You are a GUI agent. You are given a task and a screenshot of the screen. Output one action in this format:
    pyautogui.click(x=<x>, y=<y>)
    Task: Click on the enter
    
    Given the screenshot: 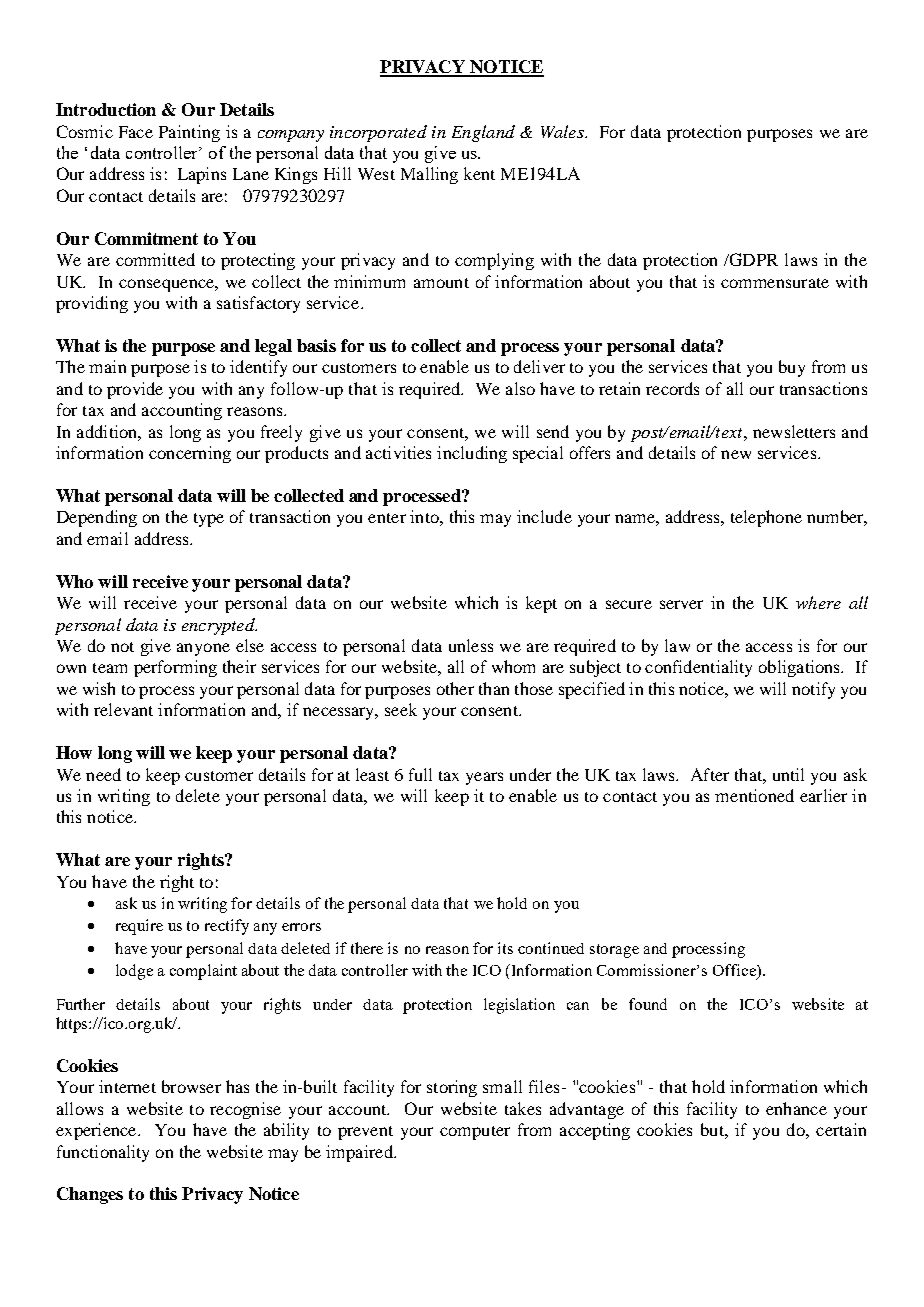 What is the action you would take?
    pyautogui.click(x=387, y=518)
